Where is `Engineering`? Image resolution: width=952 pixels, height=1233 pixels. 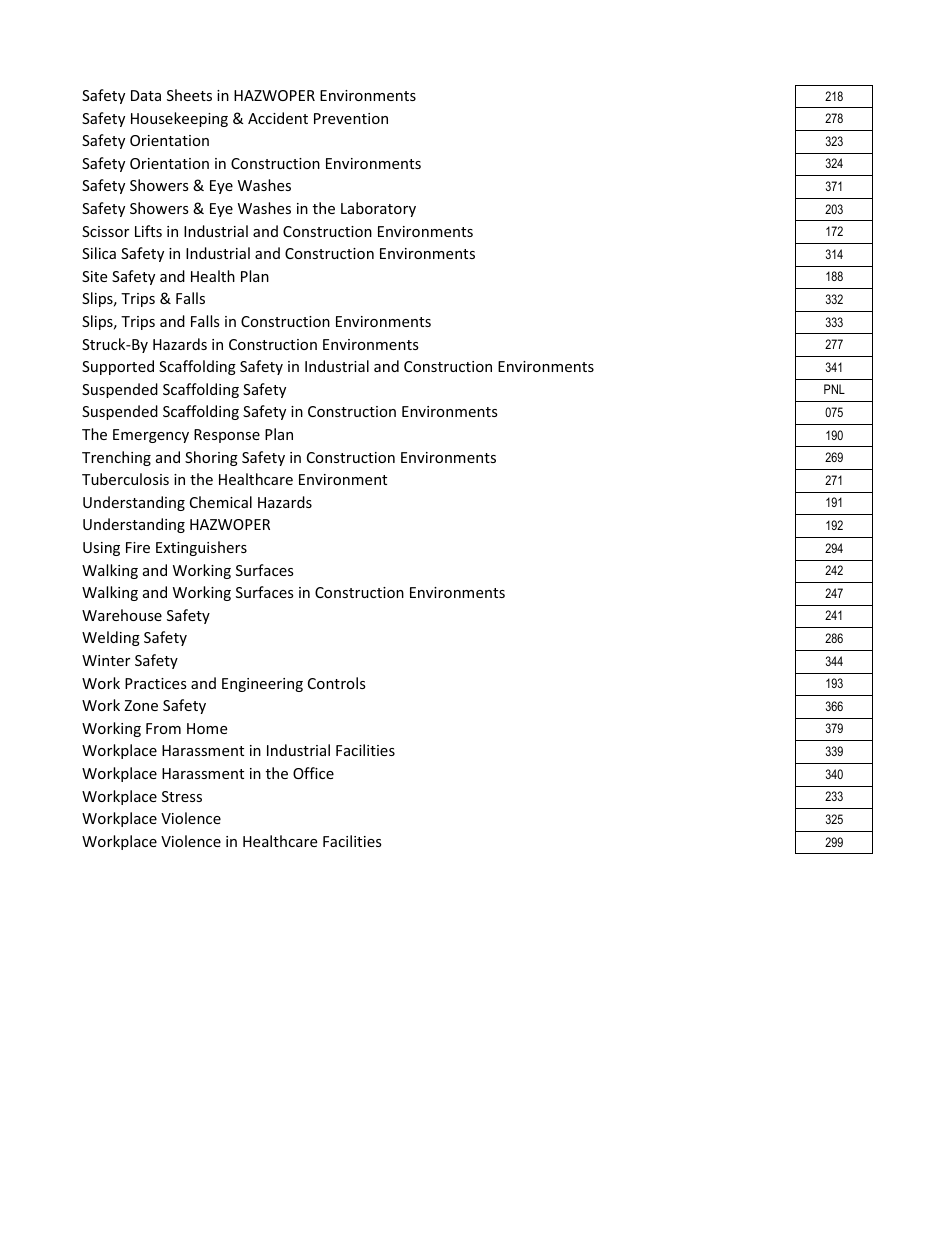
Engineering is located at coordinates (262, 685).
